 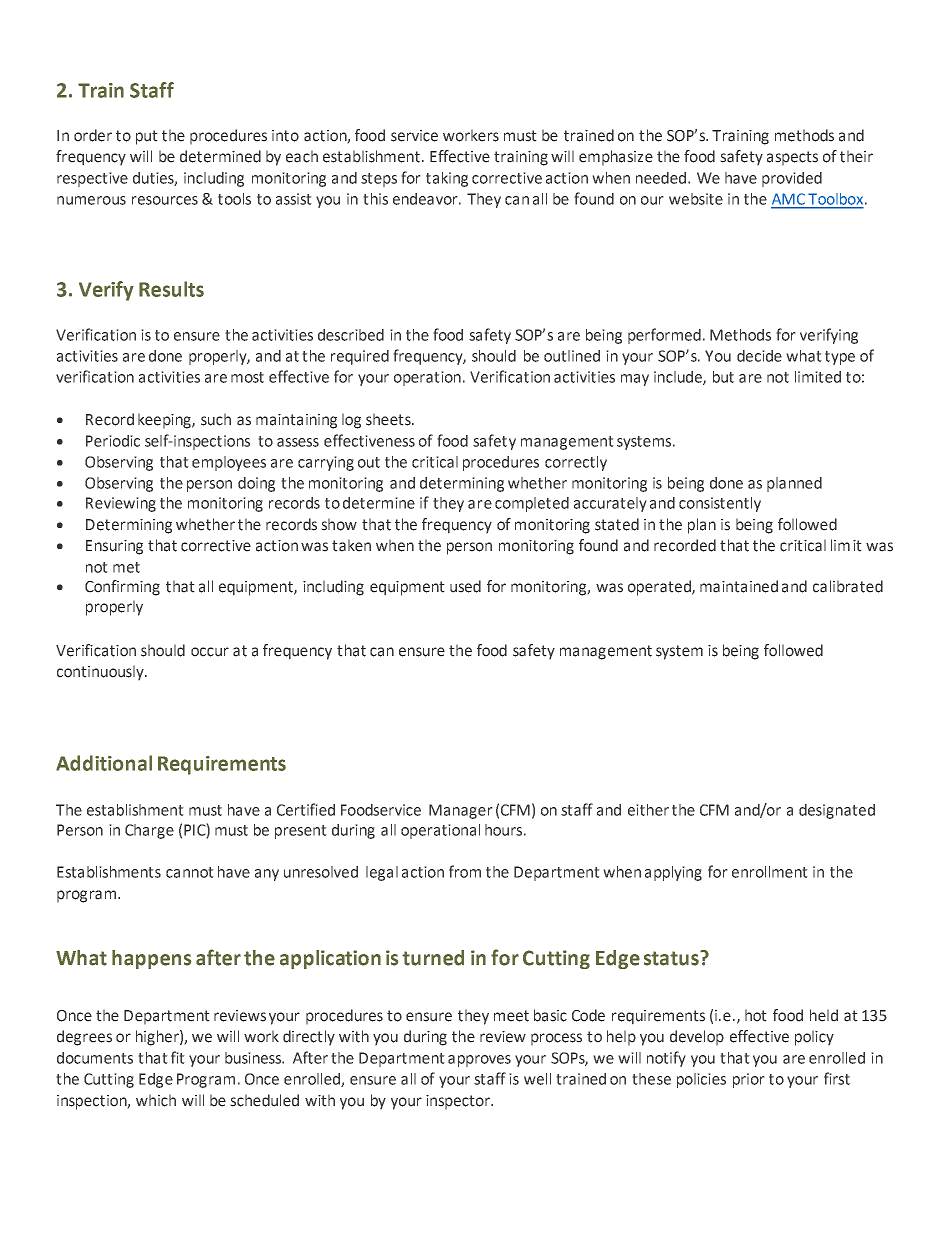 What do you see at coordinates (178, 1057) in the screenshot?
I see `fit` at bounding box center [178, 1057].
